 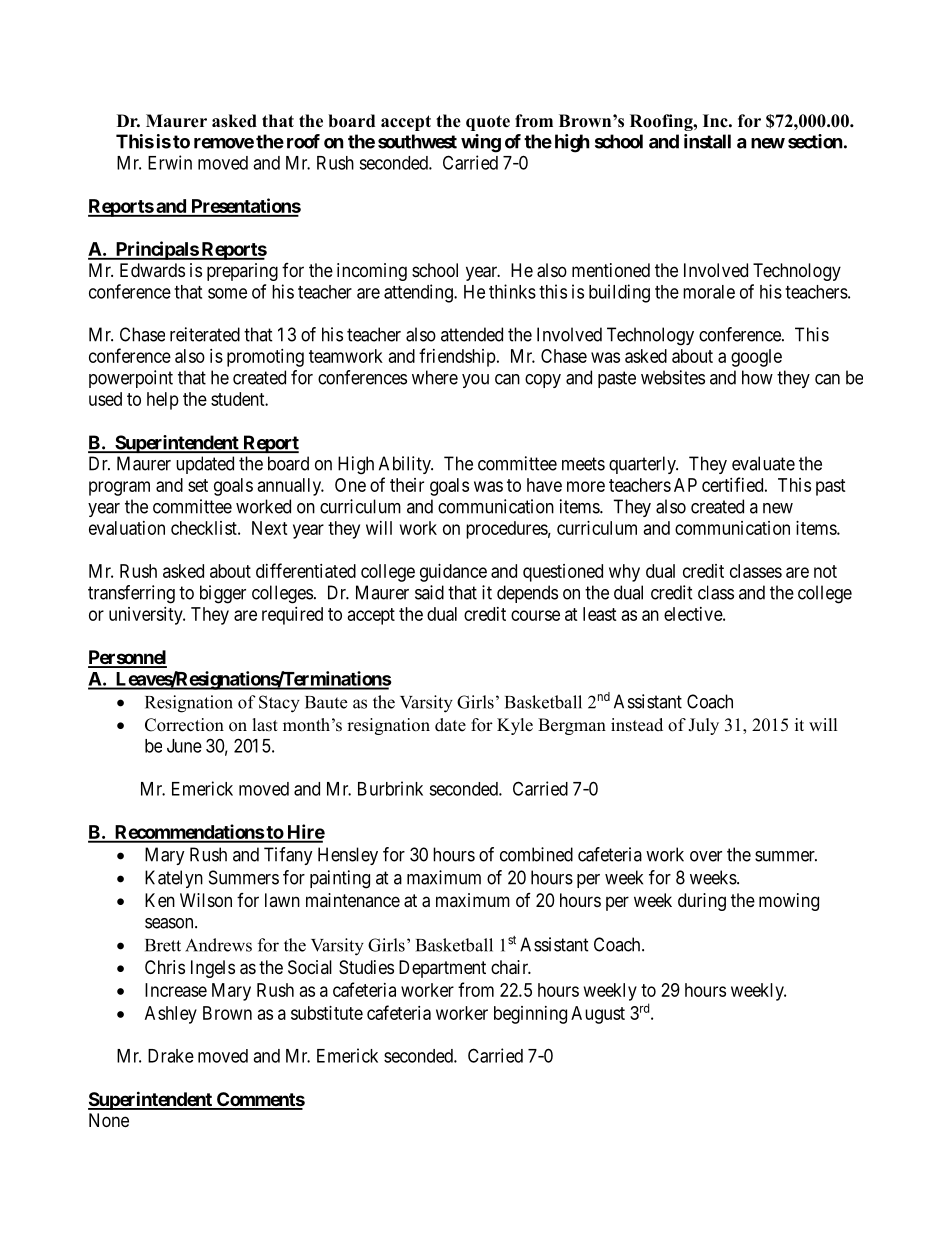 What do you see at coordinates (707, 141) in the image?
I see `install` at bounding box center [707, 141].
